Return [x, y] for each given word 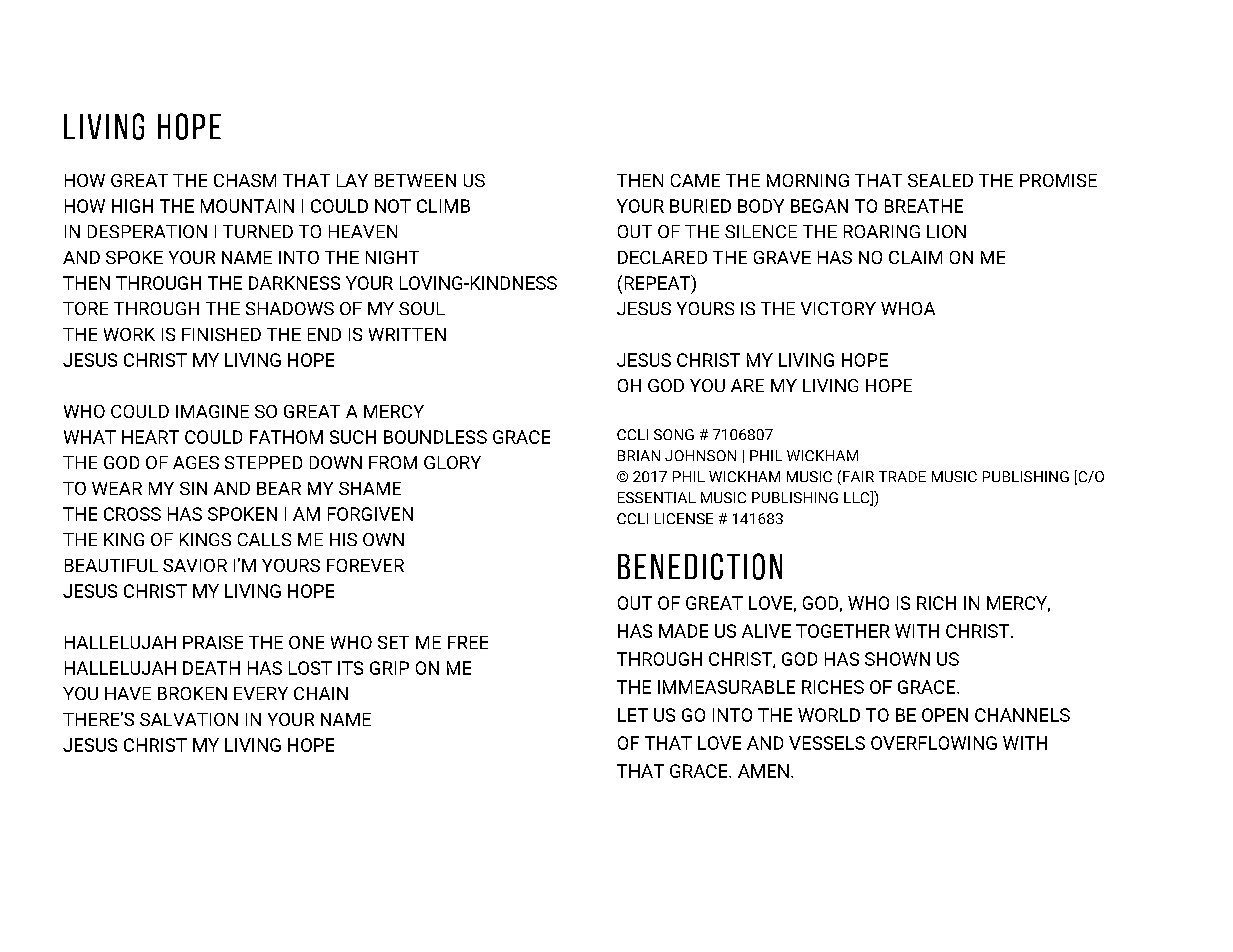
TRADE [902, 476]
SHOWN [897, 659]
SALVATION [189, 719]
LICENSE [684, 518]
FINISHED [221, 334]
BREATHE [924, 206]
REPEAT [659, 283]
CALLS [264, 539]
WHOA [908, 308]
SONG [674, 434]
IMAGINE [212, 411]
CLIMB [443, 206]
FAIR [858, 476]
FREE [468, 642]
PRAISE [213, 642]
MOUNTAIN [247, 206]
